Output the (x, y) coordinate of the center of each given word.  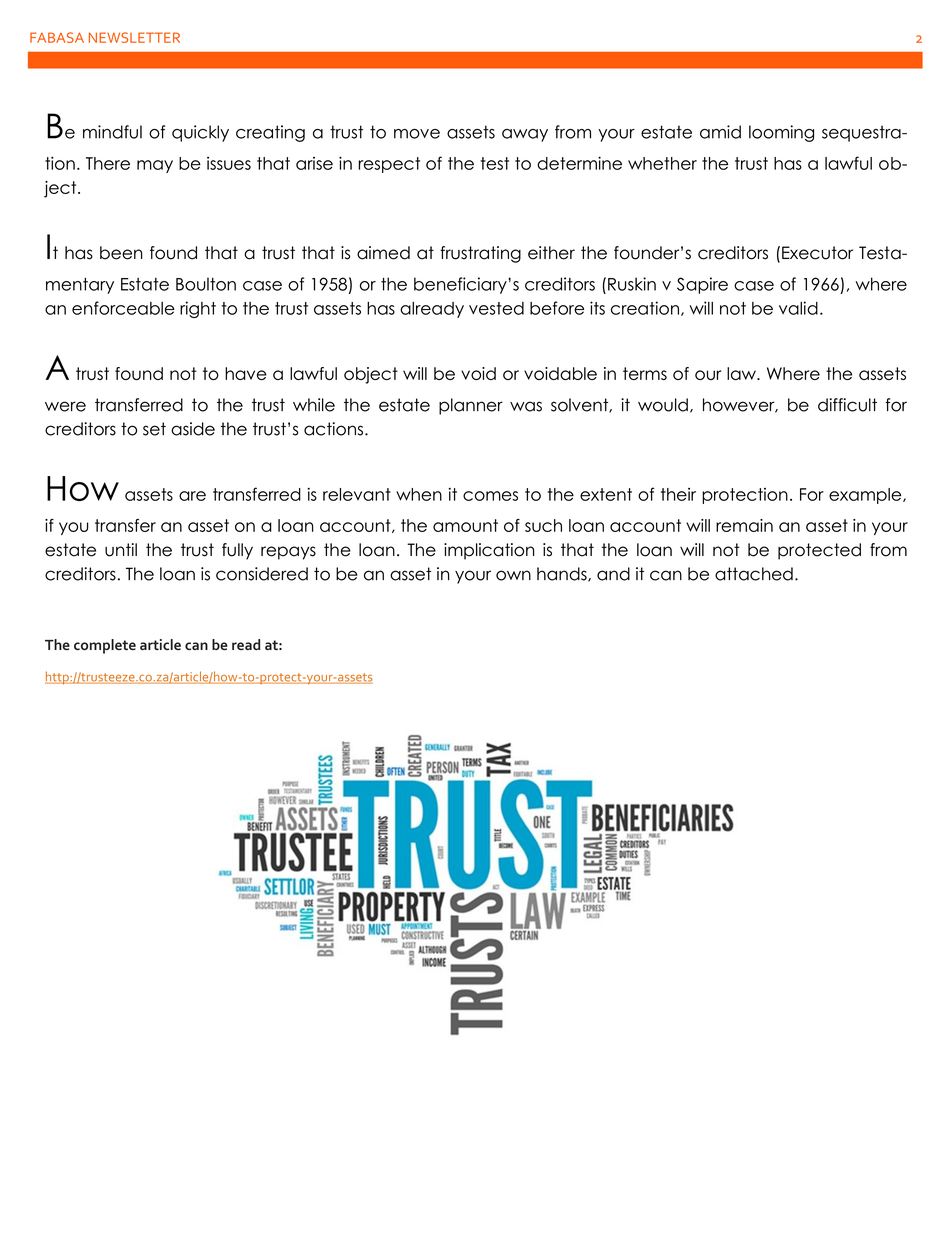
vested (496, 308)
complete (105, 646)
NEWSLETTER (134, 37)
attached (754, 574)
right (198, 309)
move (417, 134)
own (513, 575)
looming (781, 133)
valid (798, 308)
